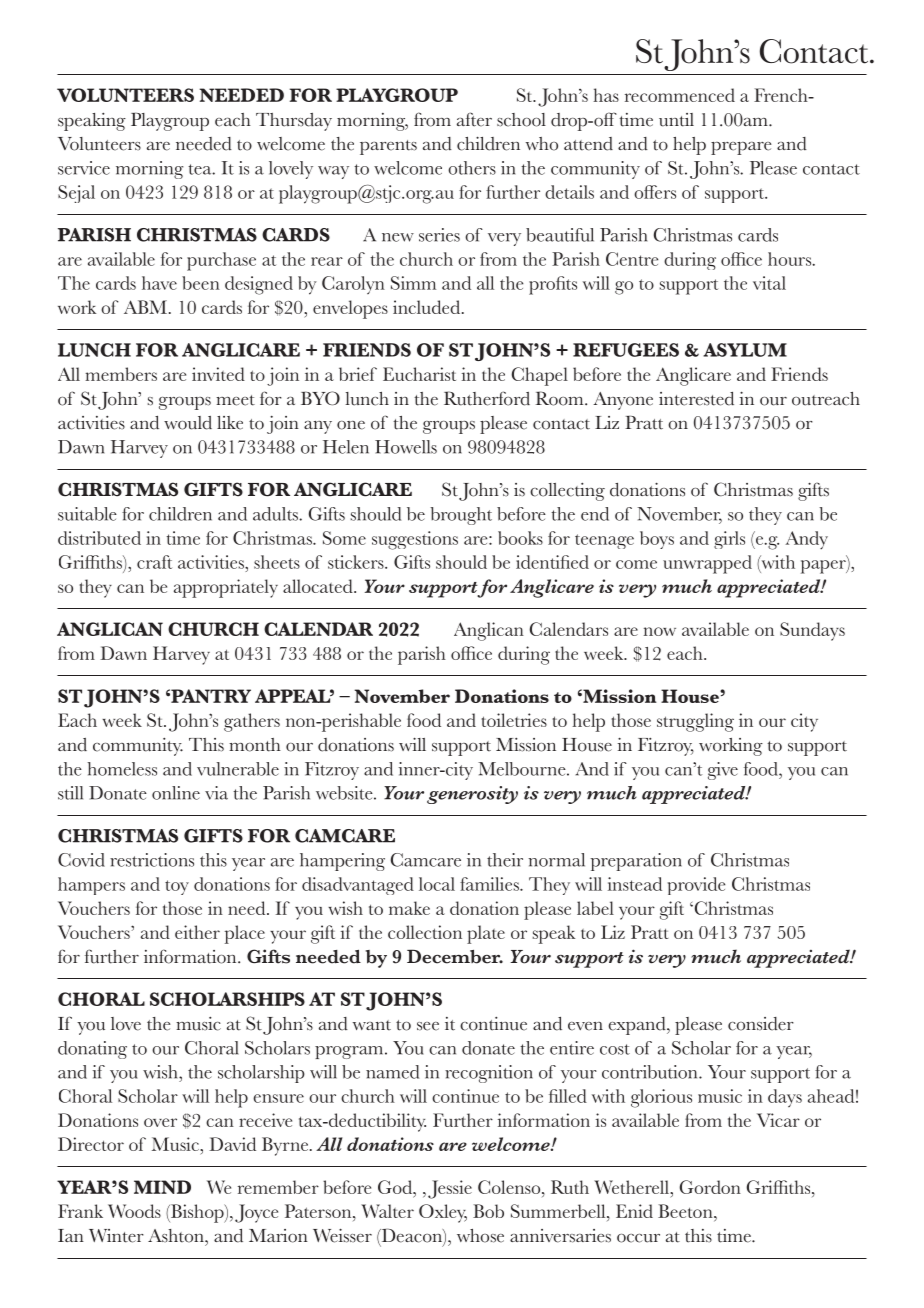 The height and width of the document is (1308, 924). I want to click on others, so click(472, 168).
